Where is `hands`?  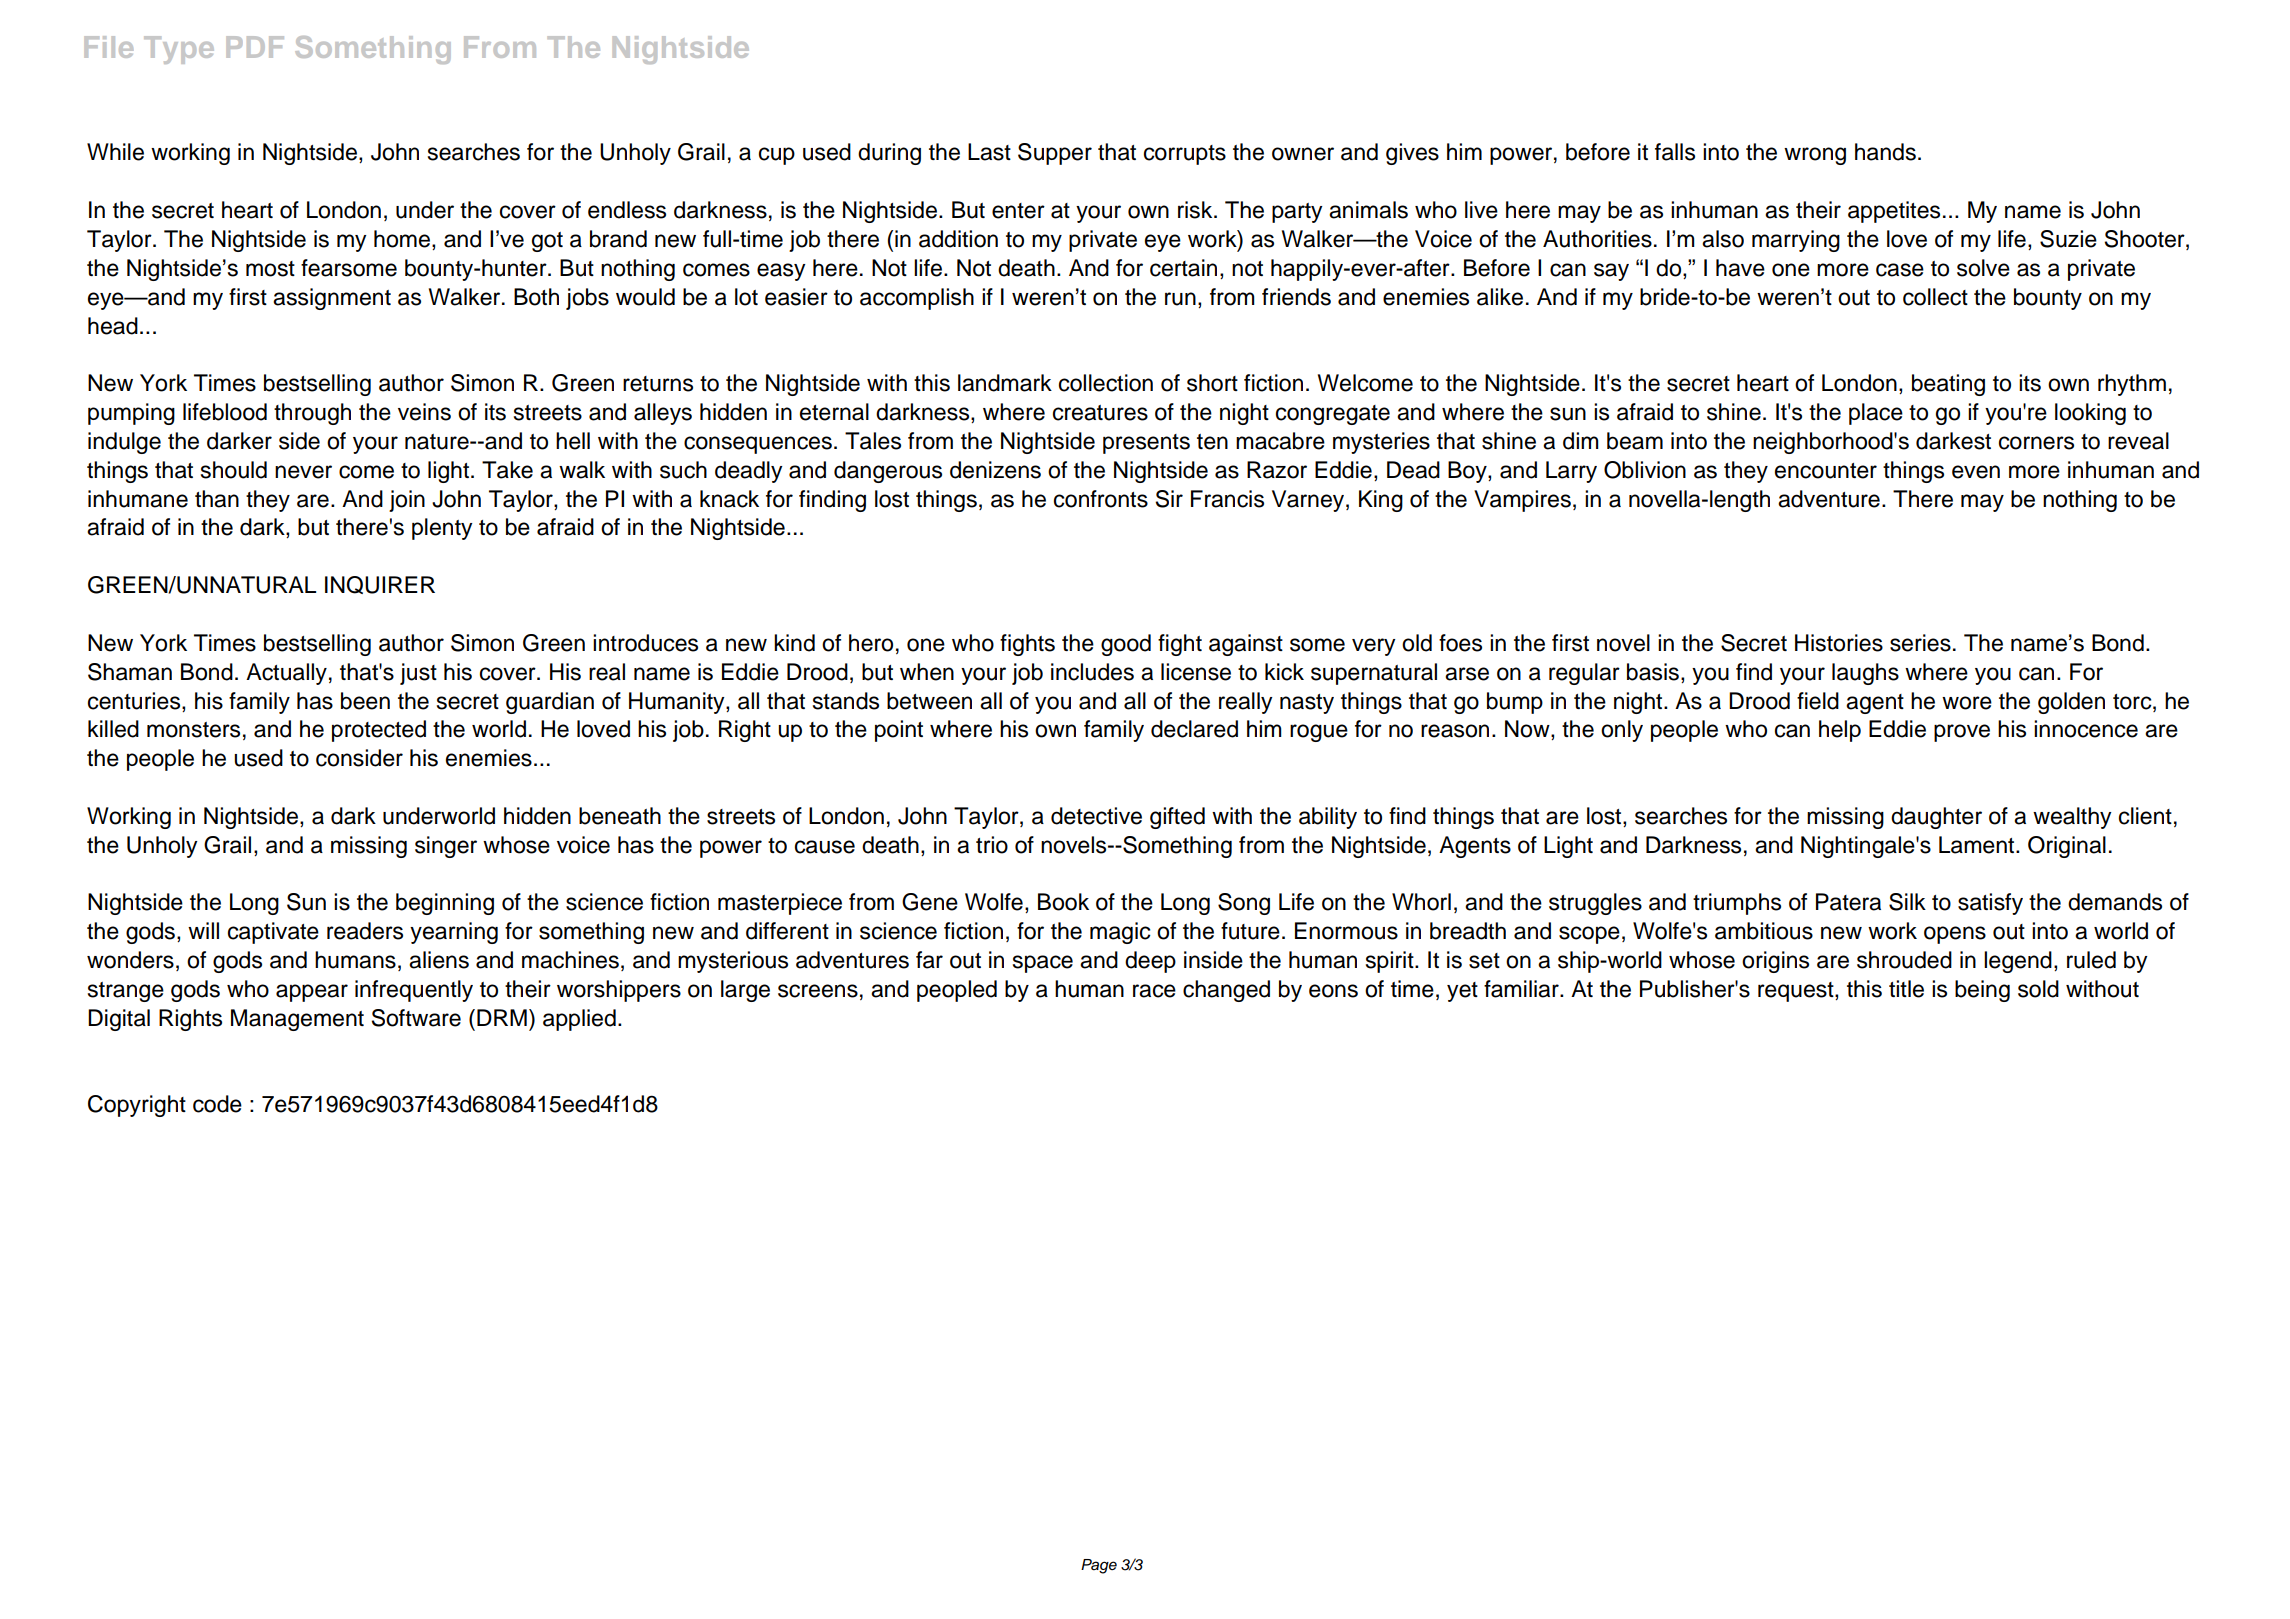 hands is located at coordinates (1885, 152).
